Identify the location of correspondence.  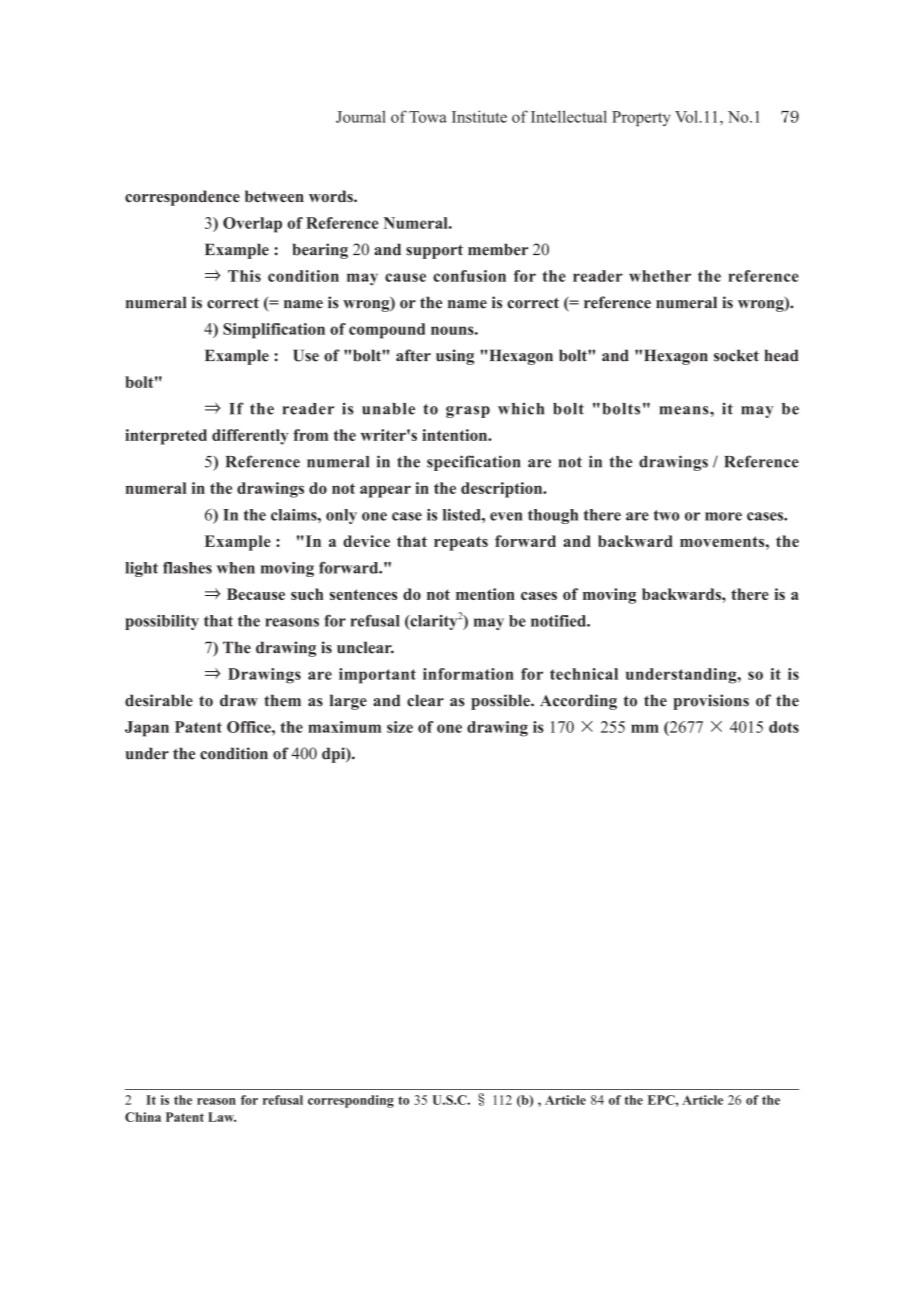
(182, 198).
